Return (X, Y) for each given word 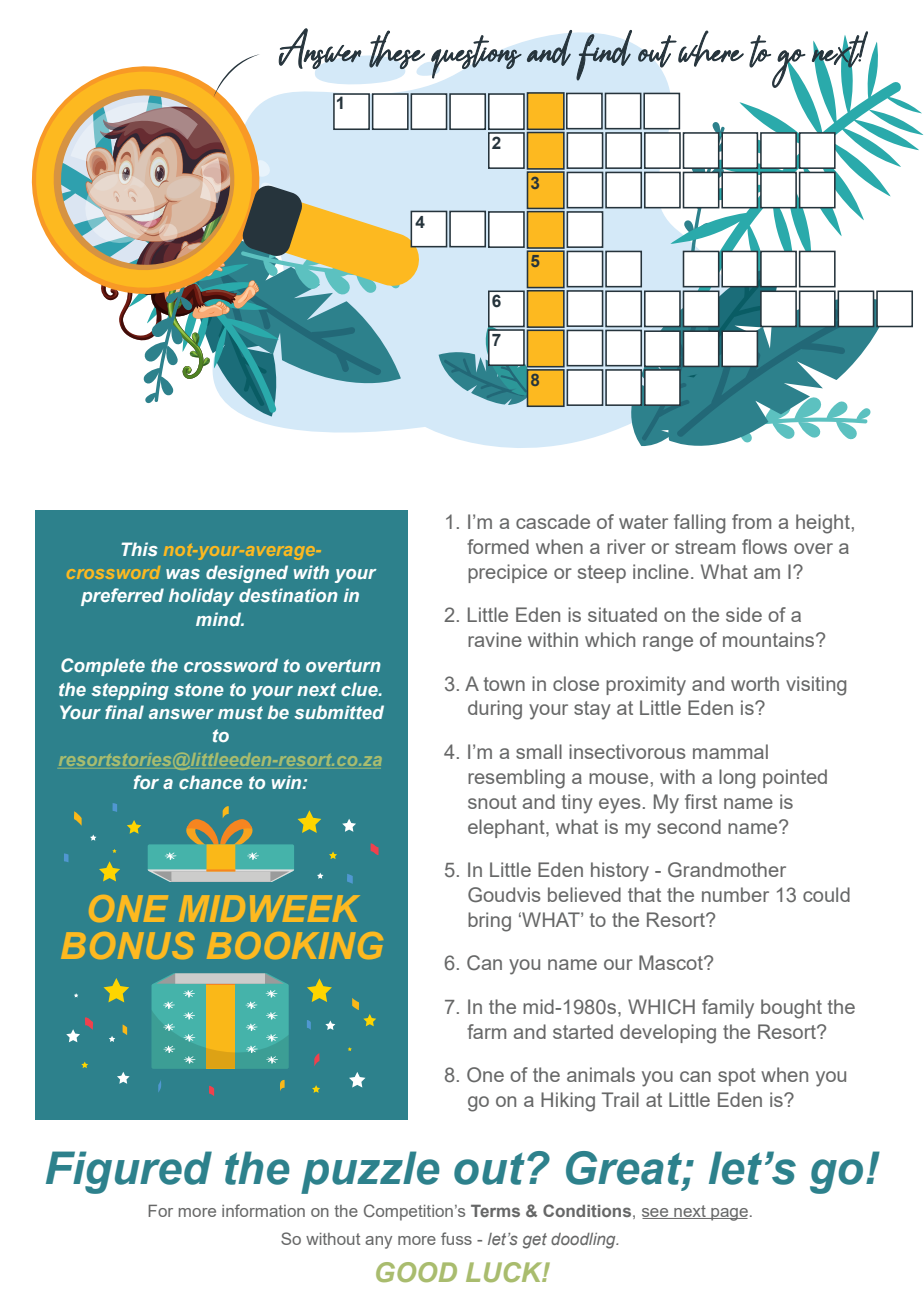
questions (476, 57)
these (397, 49)
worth (755, 683)
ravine (495, 639)
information (263, 1210)
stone (199, 689)
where (711, 48)
